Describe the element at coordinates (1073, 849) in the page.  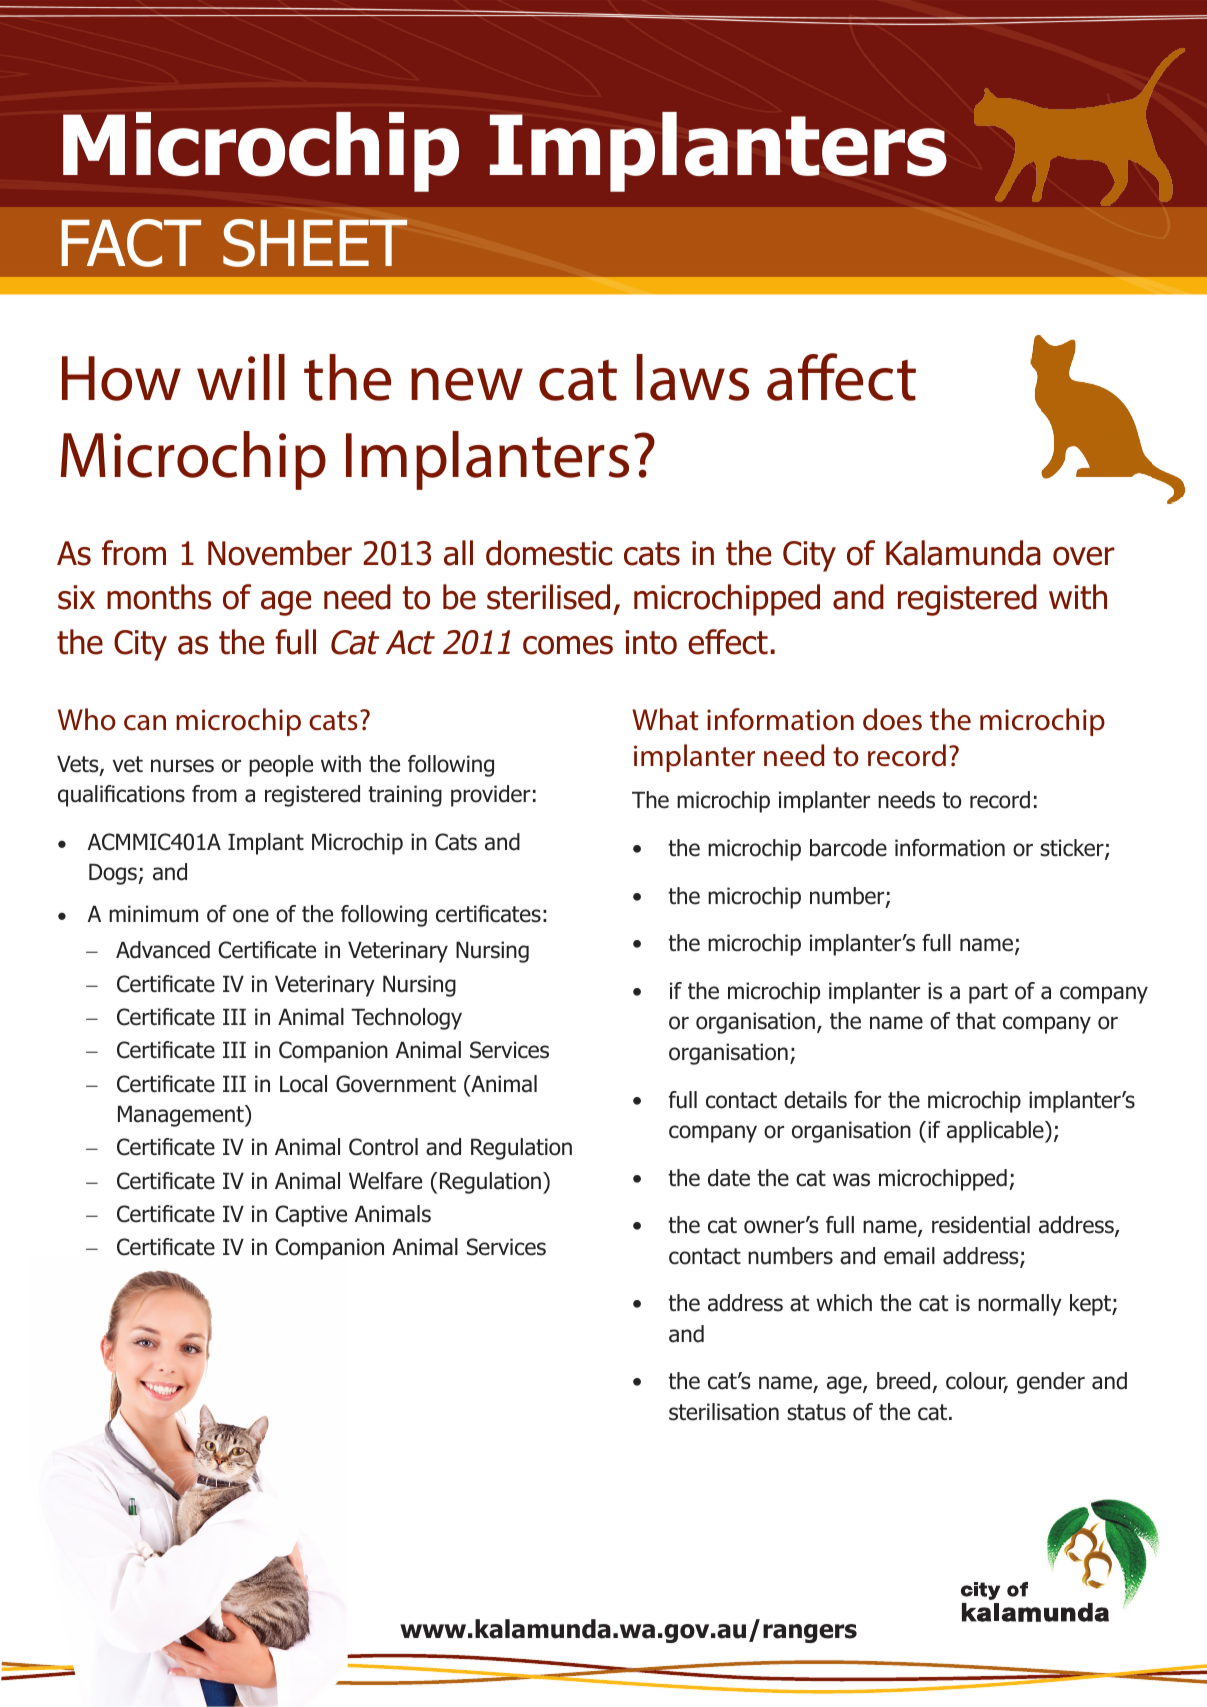
I see `sticker` at that location.
